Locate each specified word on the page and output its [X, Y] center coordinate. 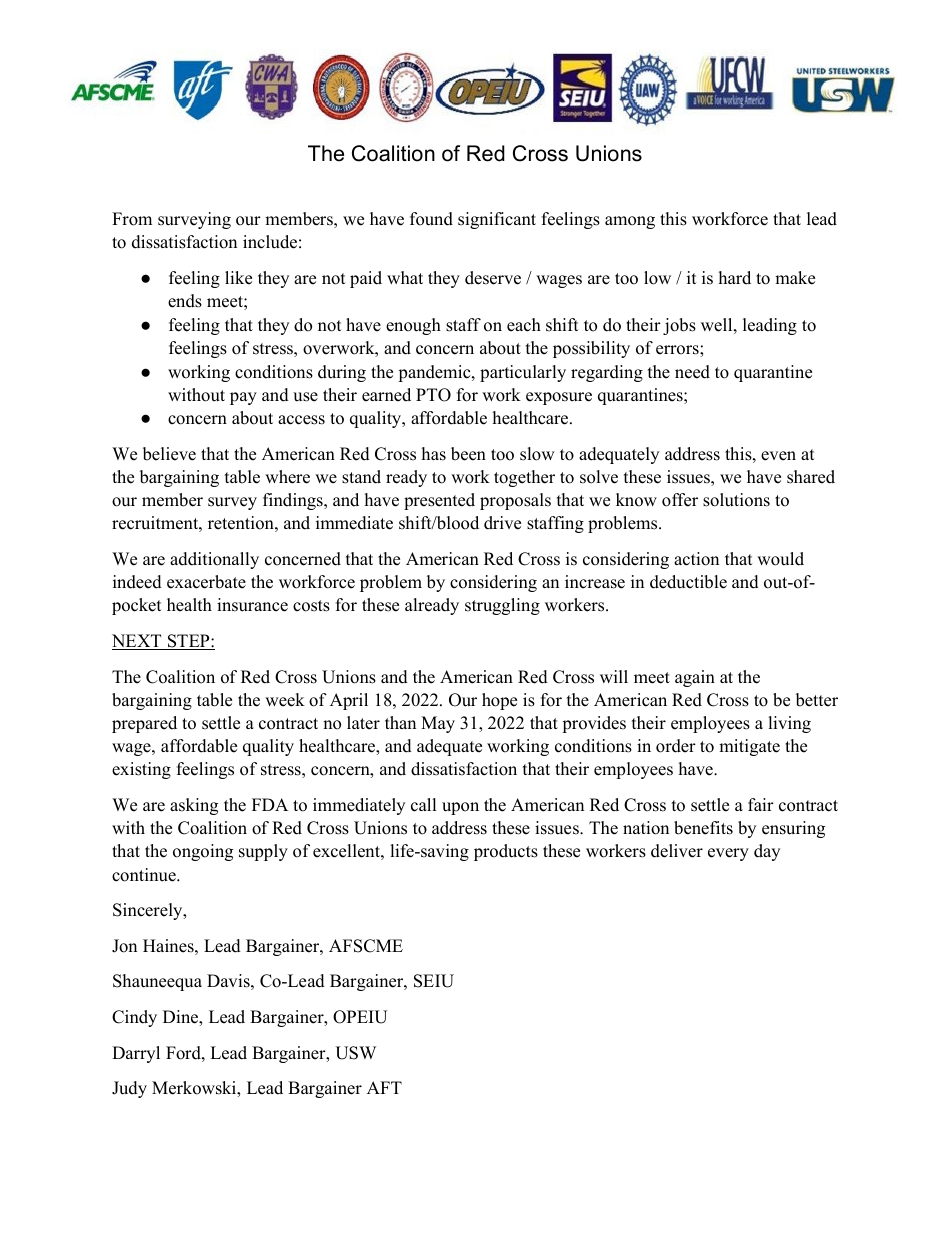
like [238, 278]
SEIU [434, 981]
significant [497, 220]
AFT [384, 1087]
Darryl [136, 1054]
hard [735, 278]
